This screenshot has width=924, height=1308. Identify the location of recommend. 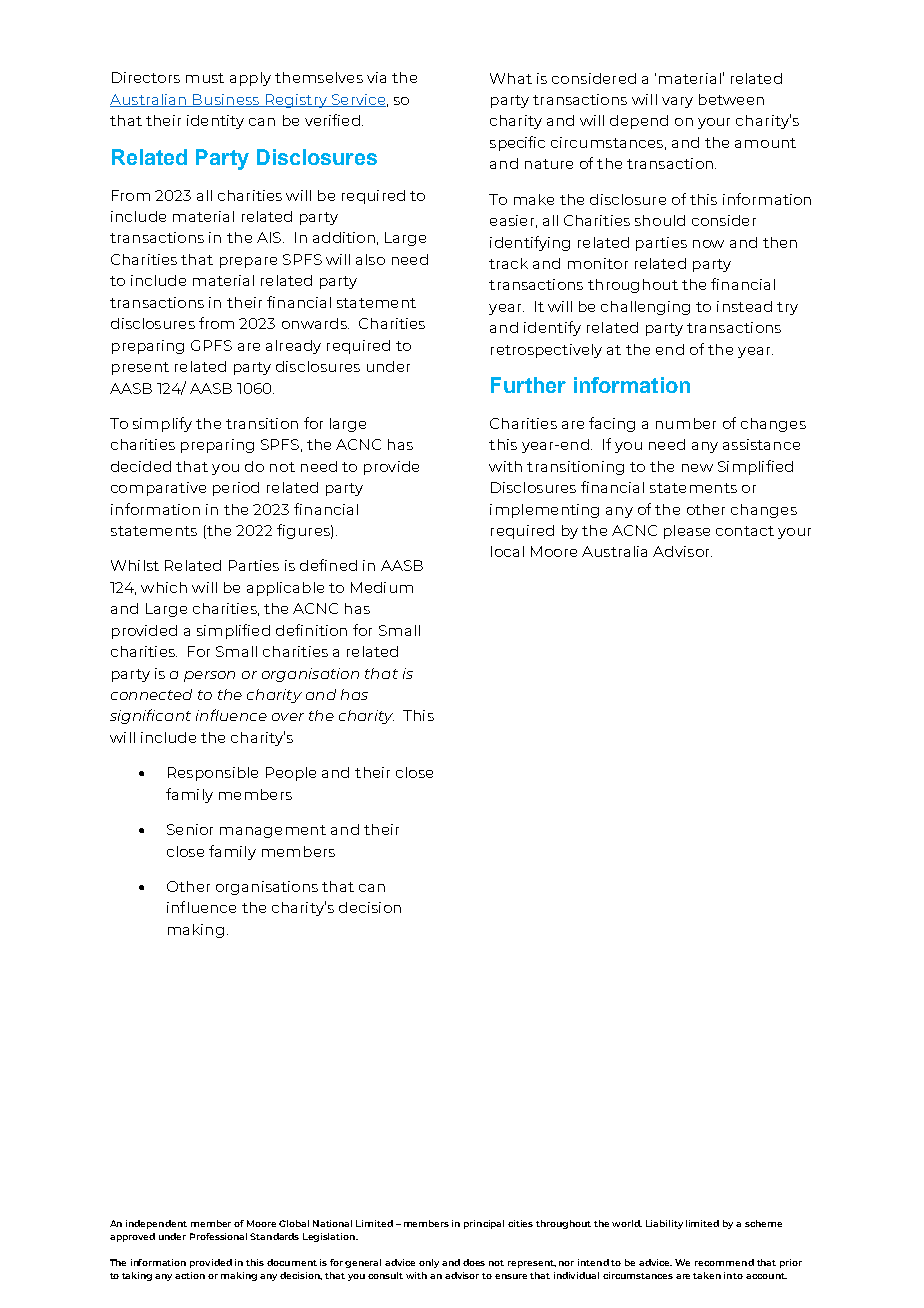
(724, 1262).
